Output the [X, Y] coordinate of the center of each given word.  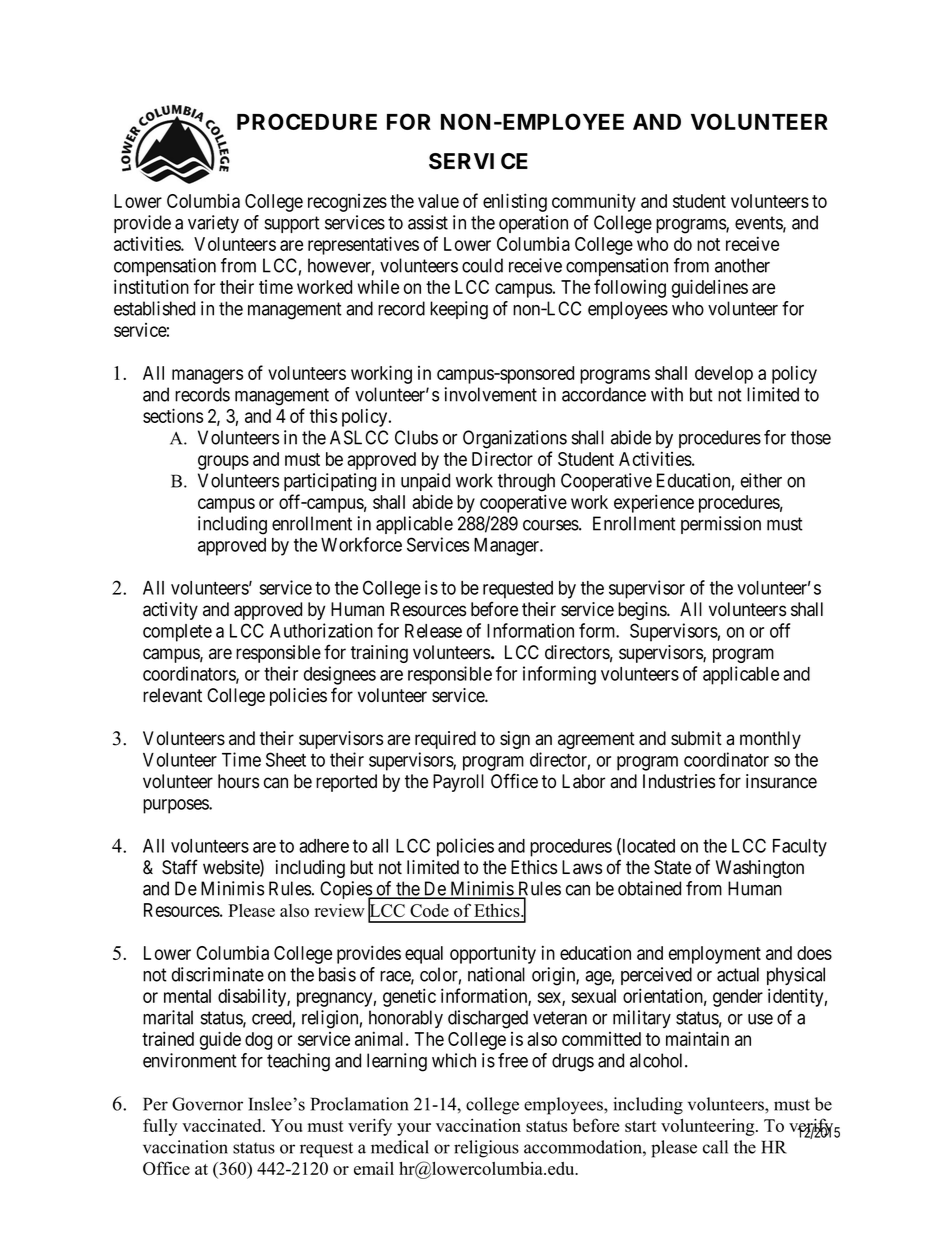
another [742, 265]
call [715, 1147]
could [482, 265]
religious [486, 1149]
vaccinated [223, 1125]
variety [213, 224]
